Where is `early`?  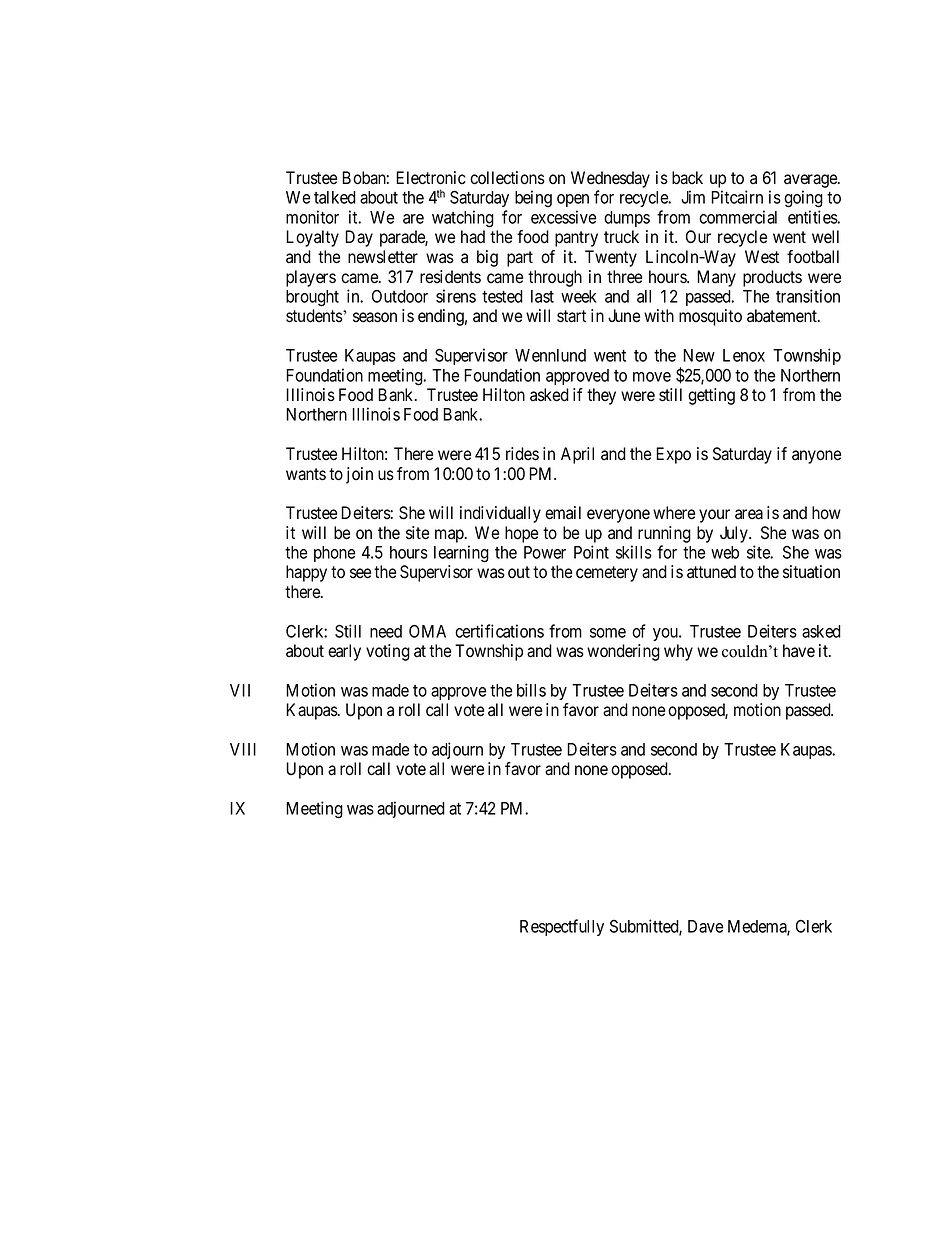
early is located at coordinates (344, 652).
